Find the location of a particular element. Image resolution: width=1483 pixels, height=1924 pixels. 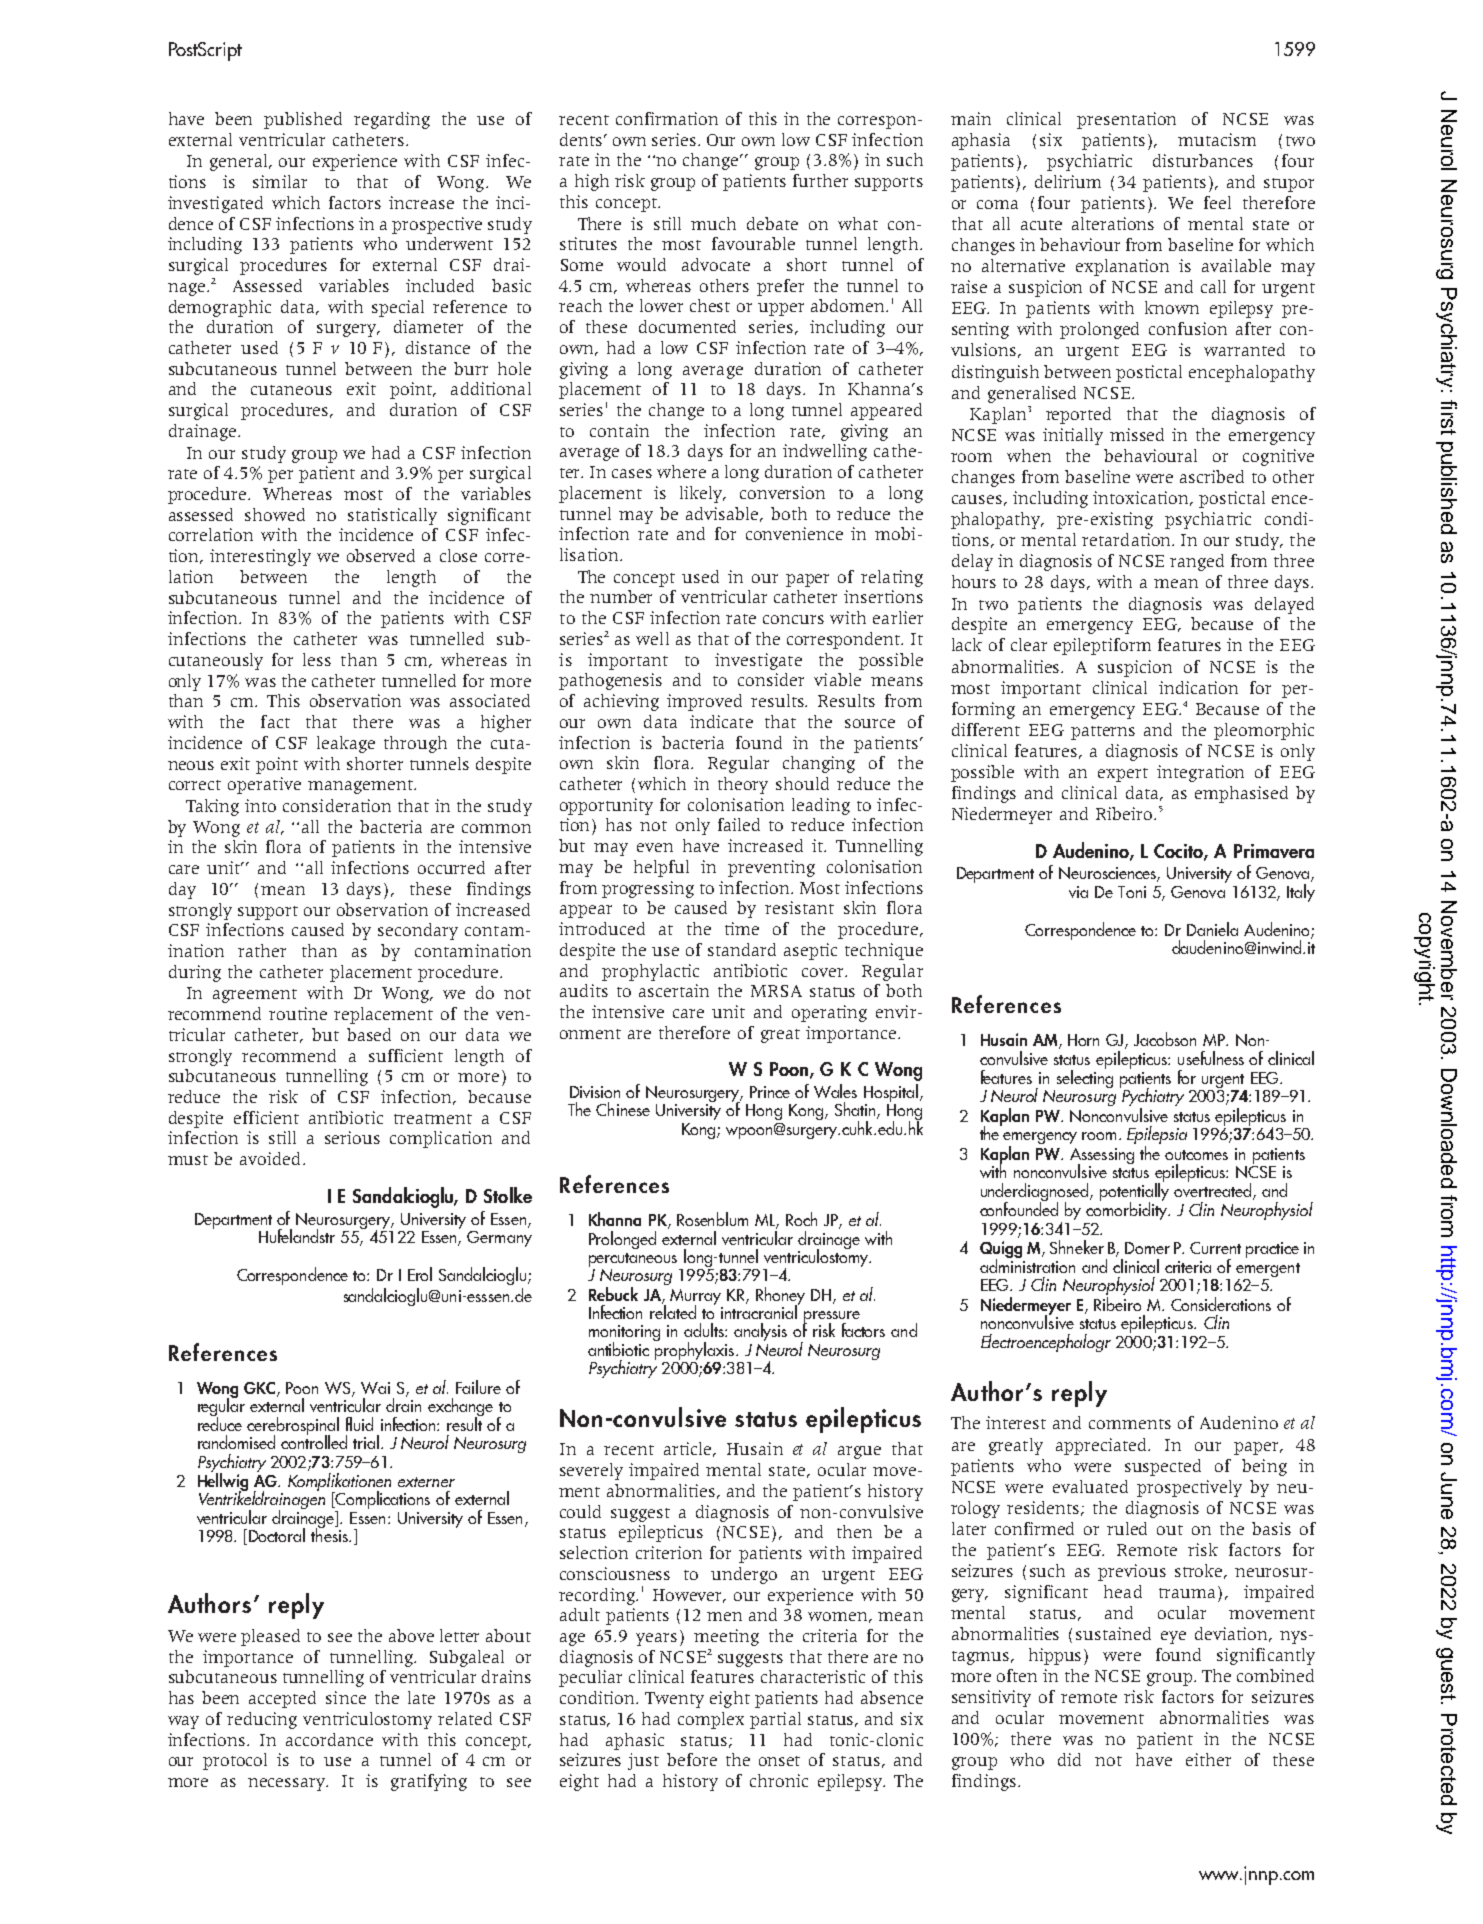

ranged is located at coordinates (1197, 562).
